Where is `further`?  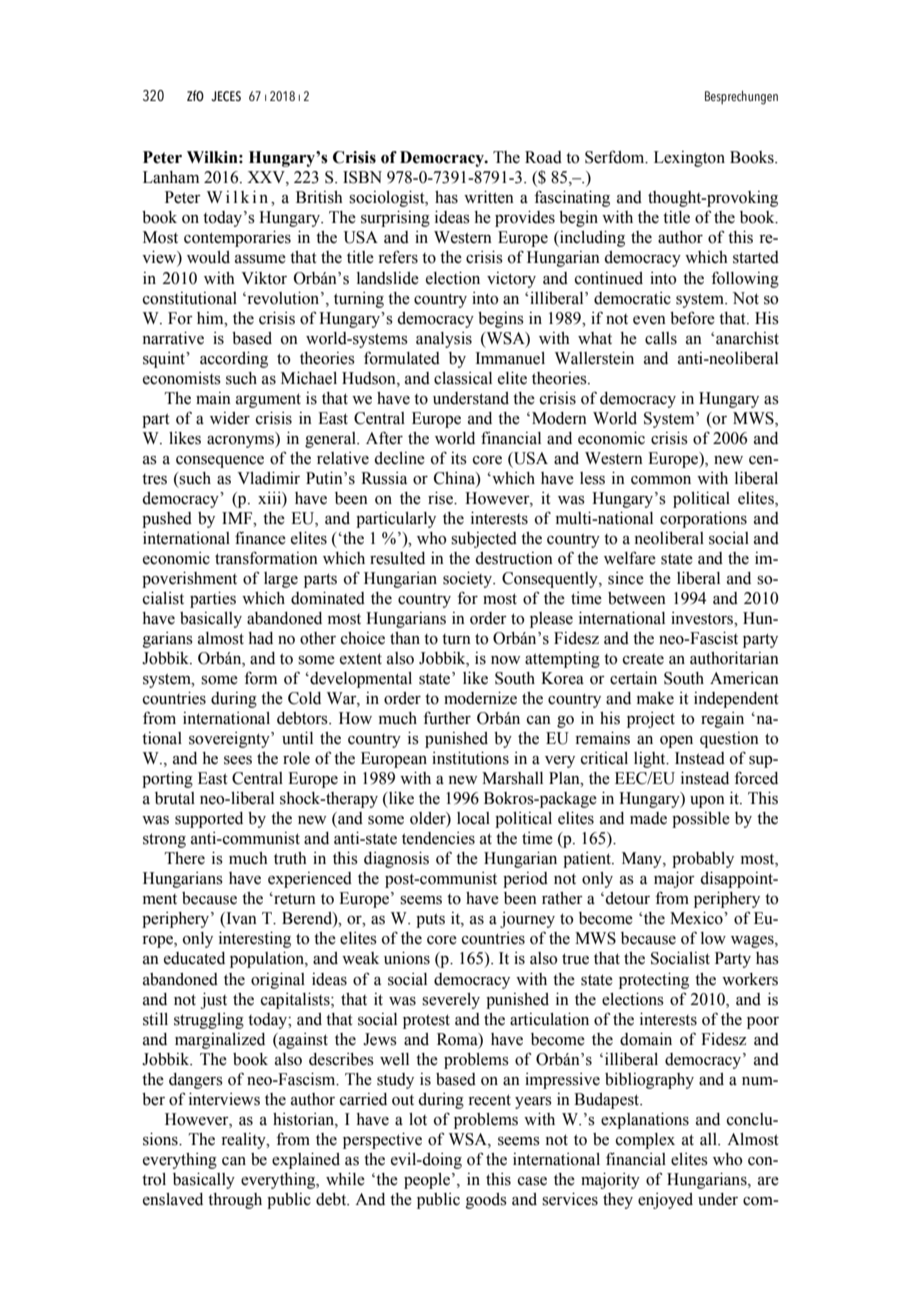
further is located at coordinates (447, 718).
